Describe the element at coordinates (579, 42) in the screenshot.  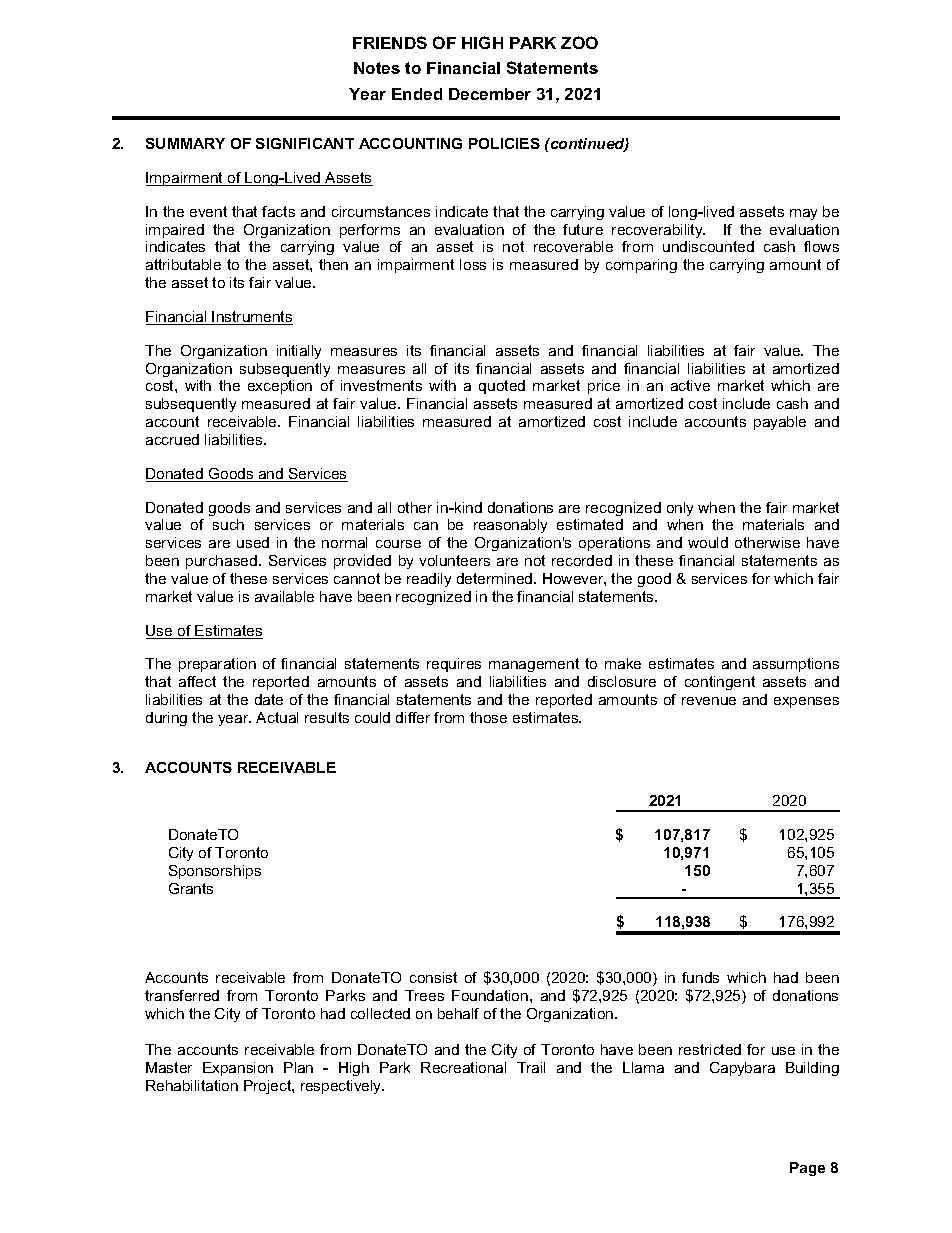
I see `ZOO` at that location.
